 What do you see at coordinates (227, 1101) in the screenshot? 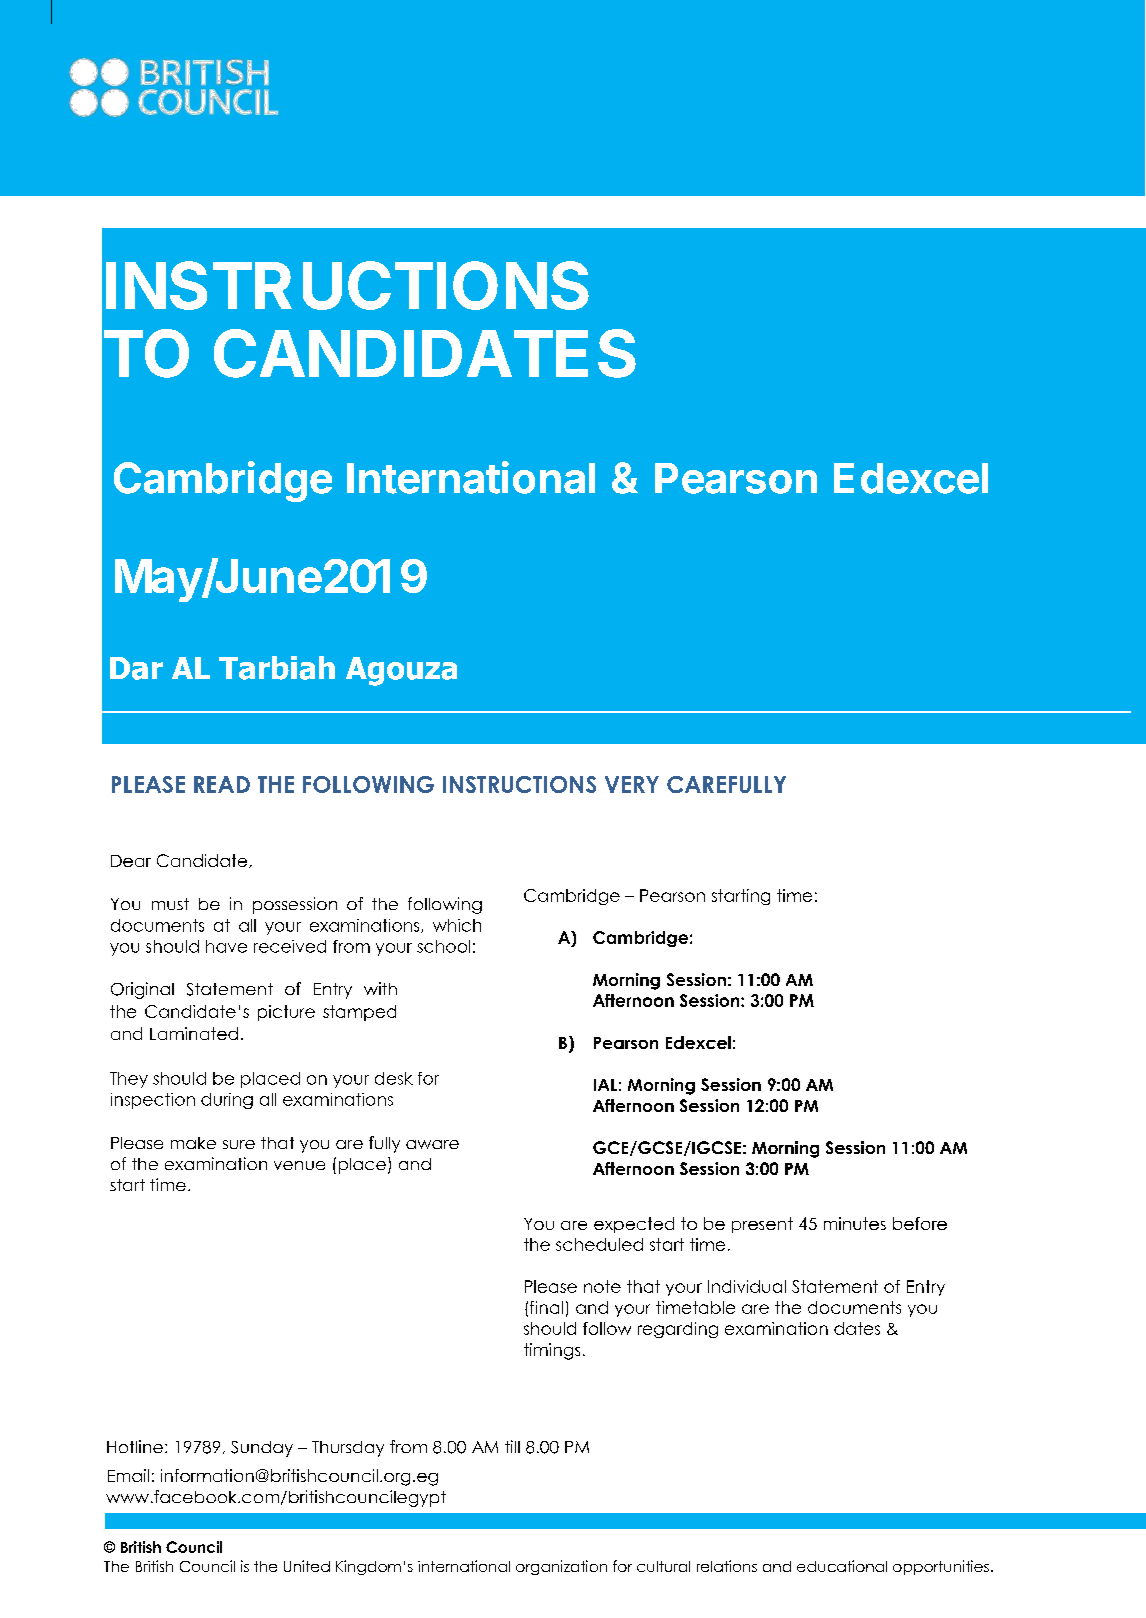
I see `during` at bounding box center [227, 1101].
